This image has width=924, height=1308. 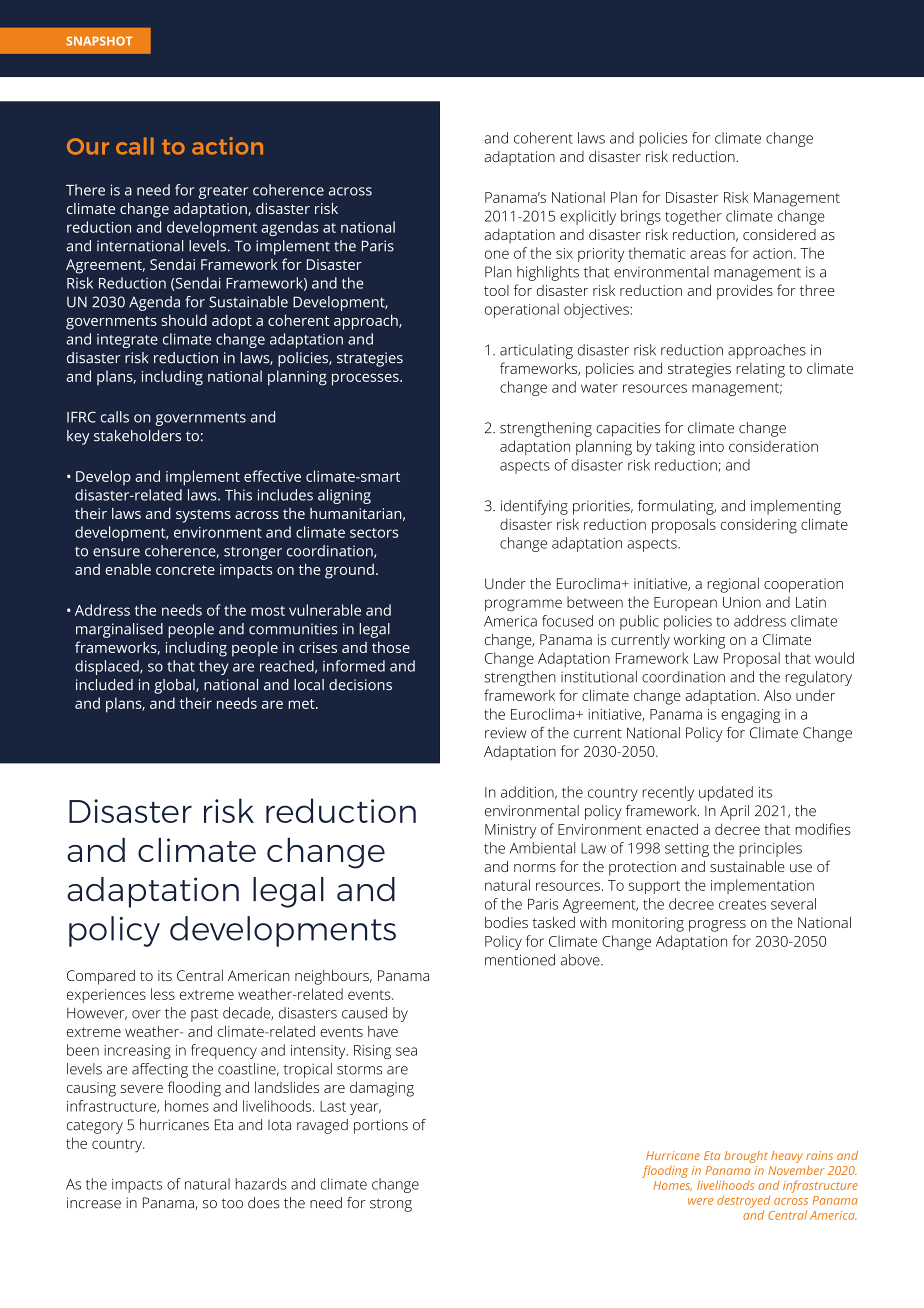 I want to click on Union, so click(x=742, y=602).
